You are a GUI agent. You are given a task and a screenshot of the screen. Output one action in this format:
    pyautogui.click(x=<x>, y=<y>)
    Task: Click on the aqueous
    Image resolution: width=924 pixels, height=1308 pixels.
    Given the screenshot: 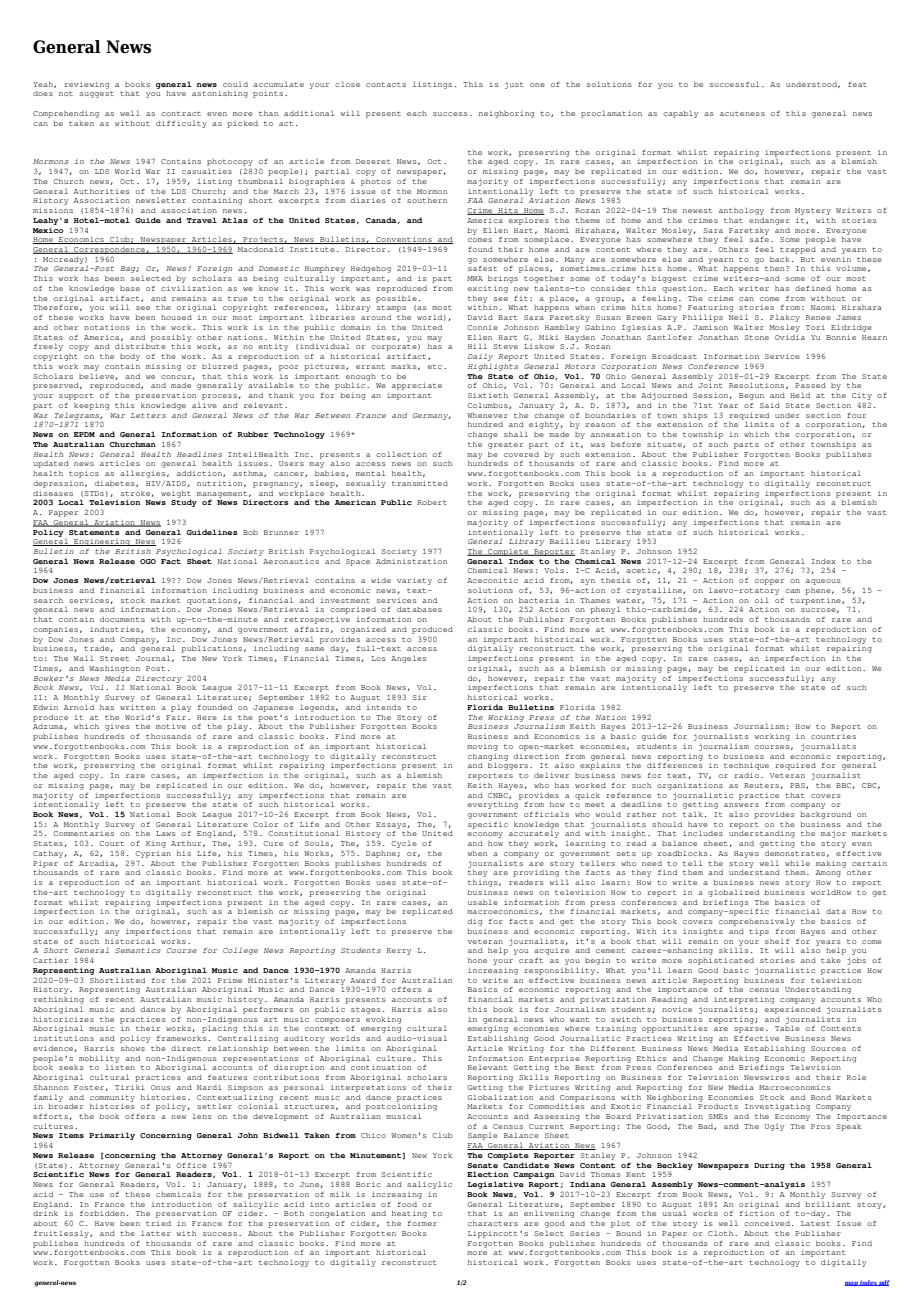 What is the action you would take?
    pyautogui.click(x=823, y=582)
